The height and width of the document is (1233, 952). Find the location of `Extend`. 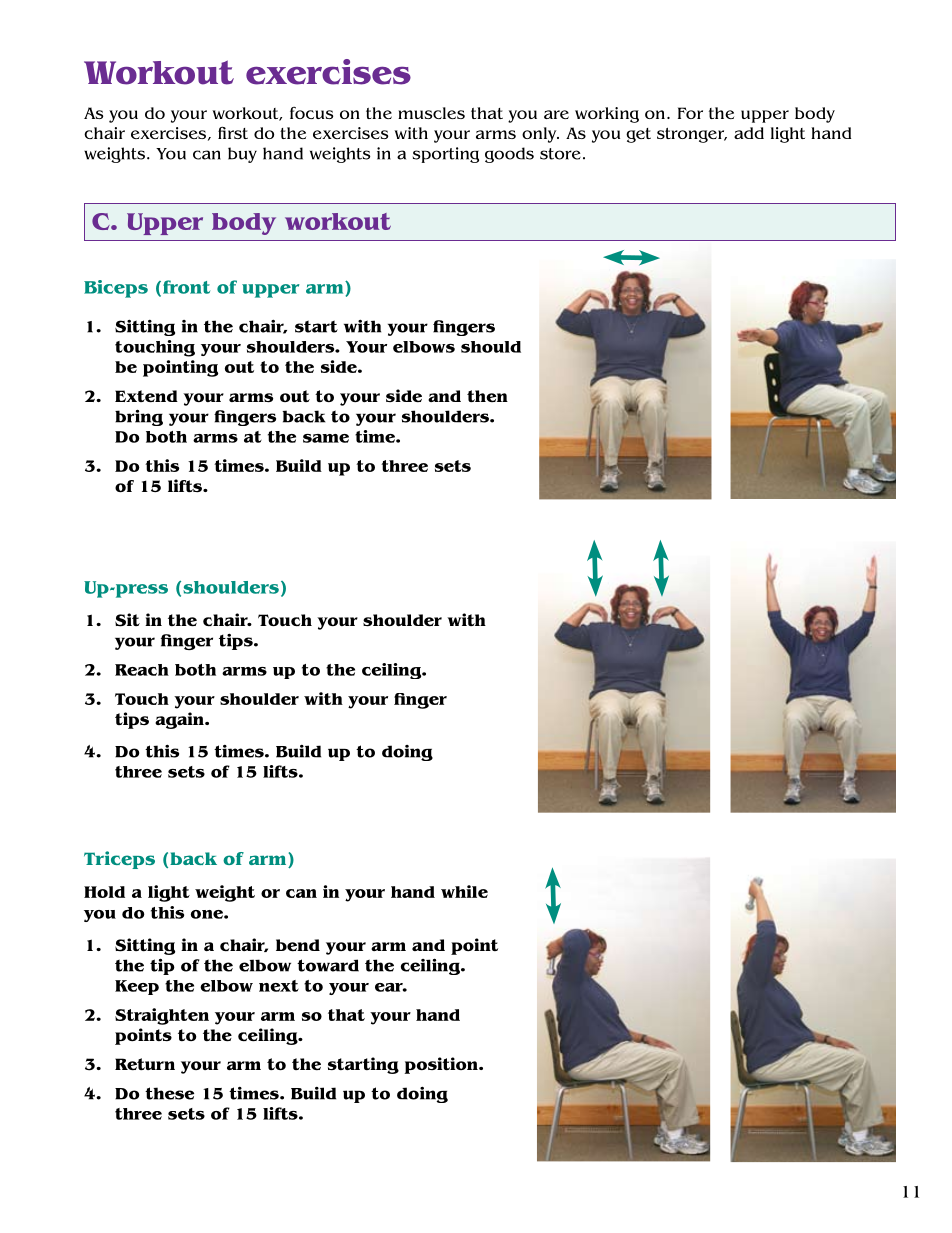

Extend is located at coordinates (146, 396).
